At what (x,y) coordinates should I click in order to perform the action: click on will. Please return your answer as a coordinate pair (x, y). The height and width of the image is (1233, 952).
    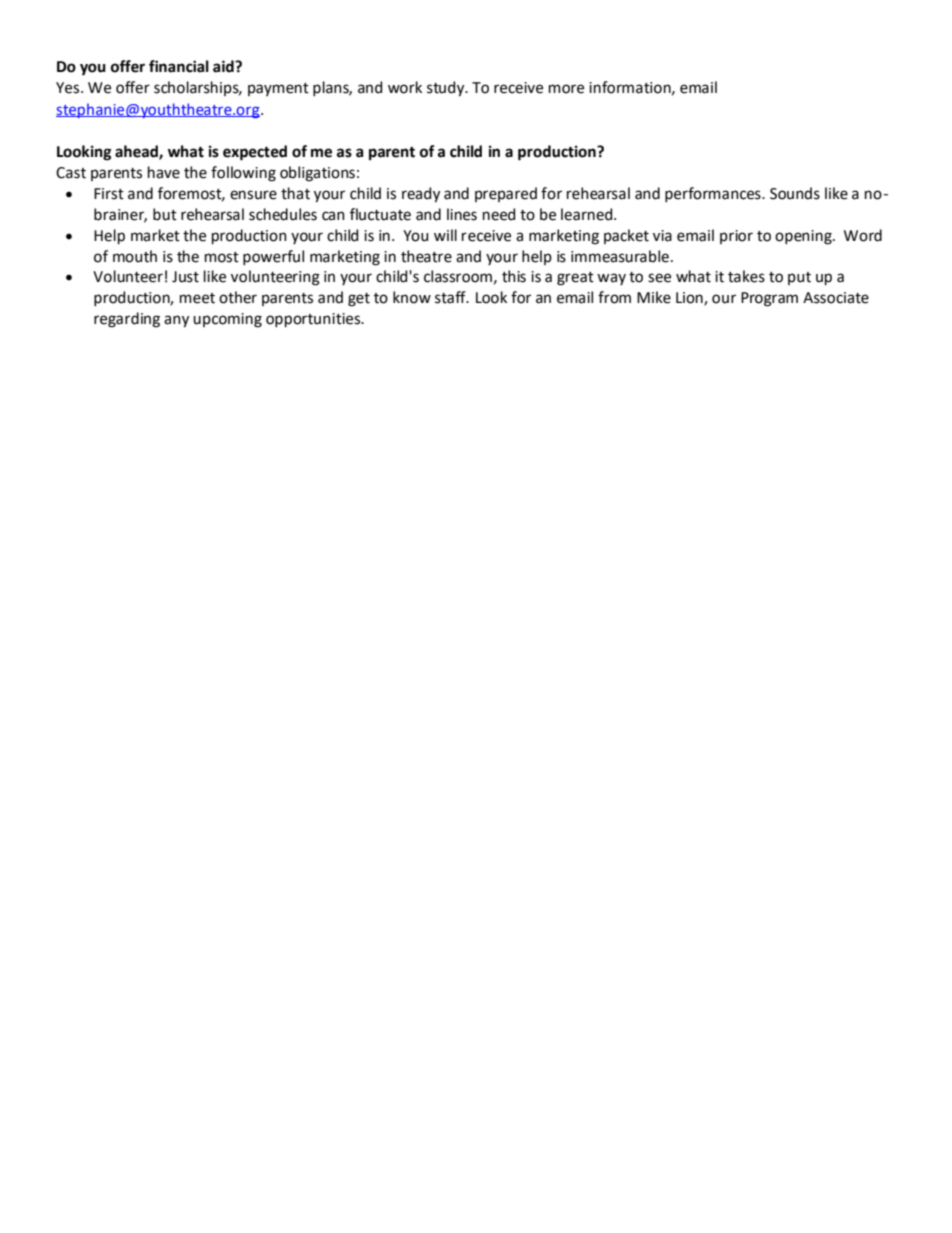
    Looking at the image, I should click on (445, 235).
